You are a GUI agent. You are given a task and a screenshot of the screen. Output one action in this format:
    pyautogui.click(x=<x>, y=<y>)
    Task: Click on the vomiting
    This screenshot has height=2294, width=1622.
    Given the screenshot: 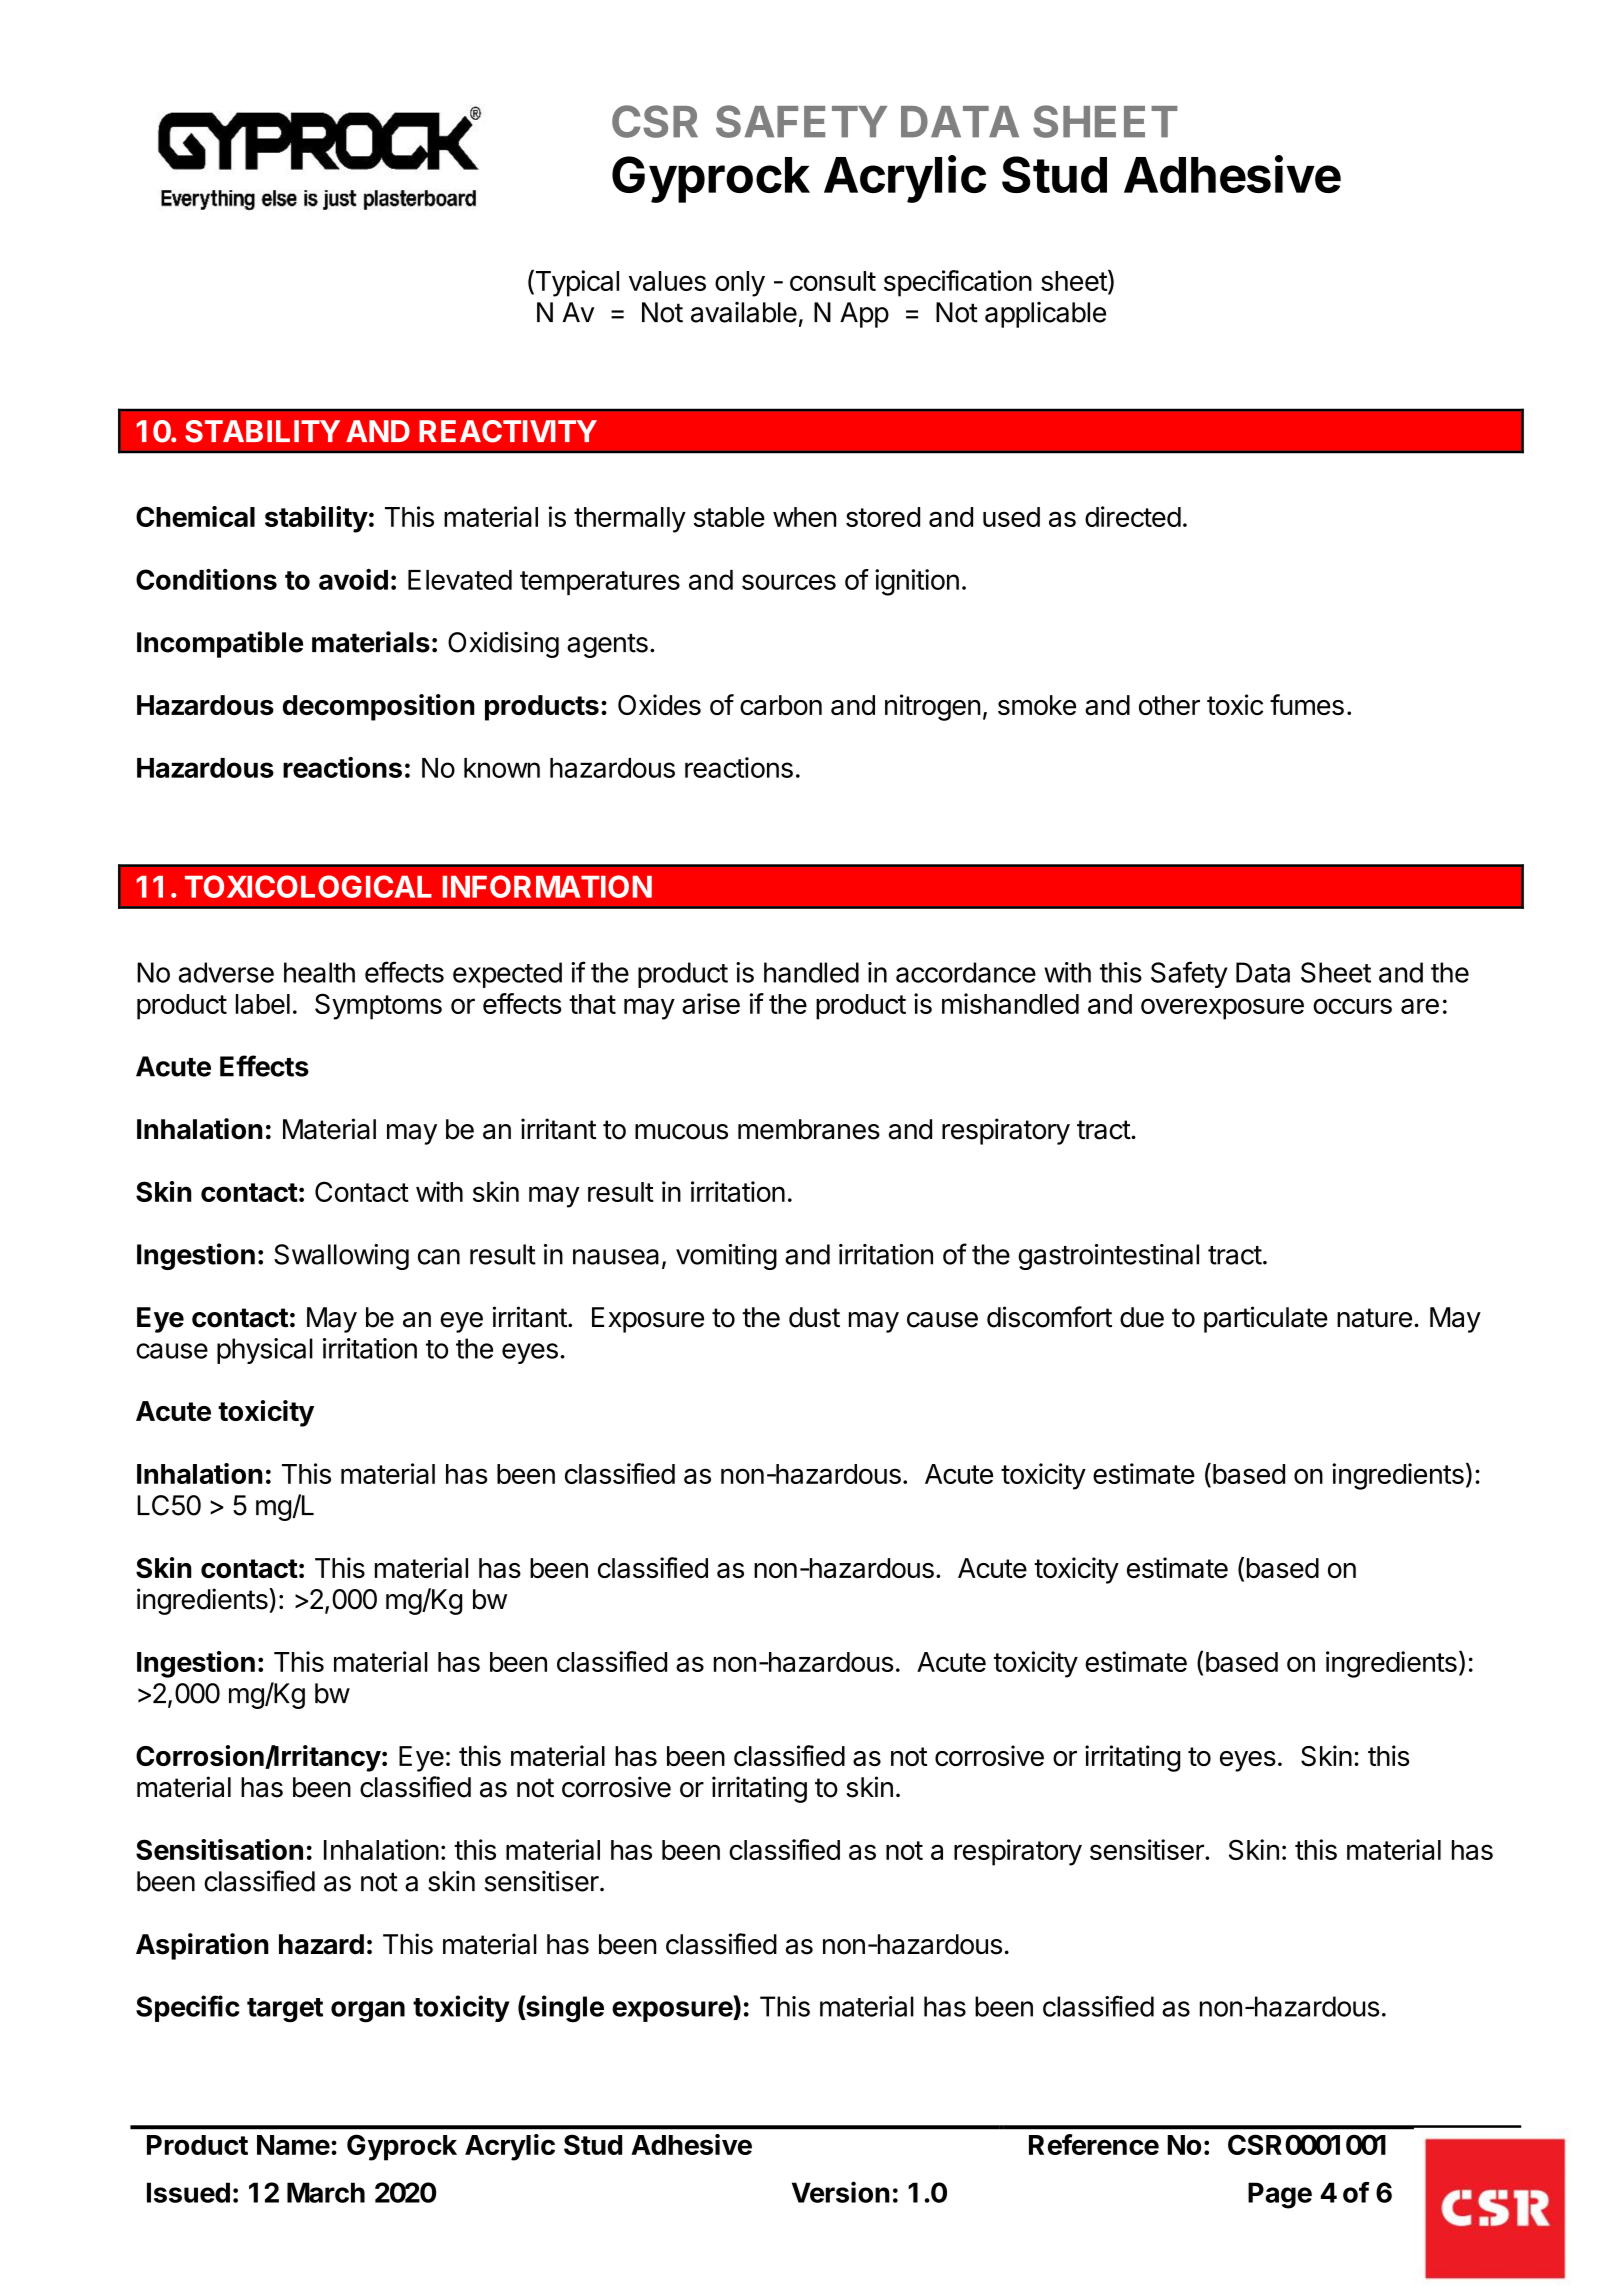 What is the action you would take?
    pyautogui.click(x=726, y=1257)
